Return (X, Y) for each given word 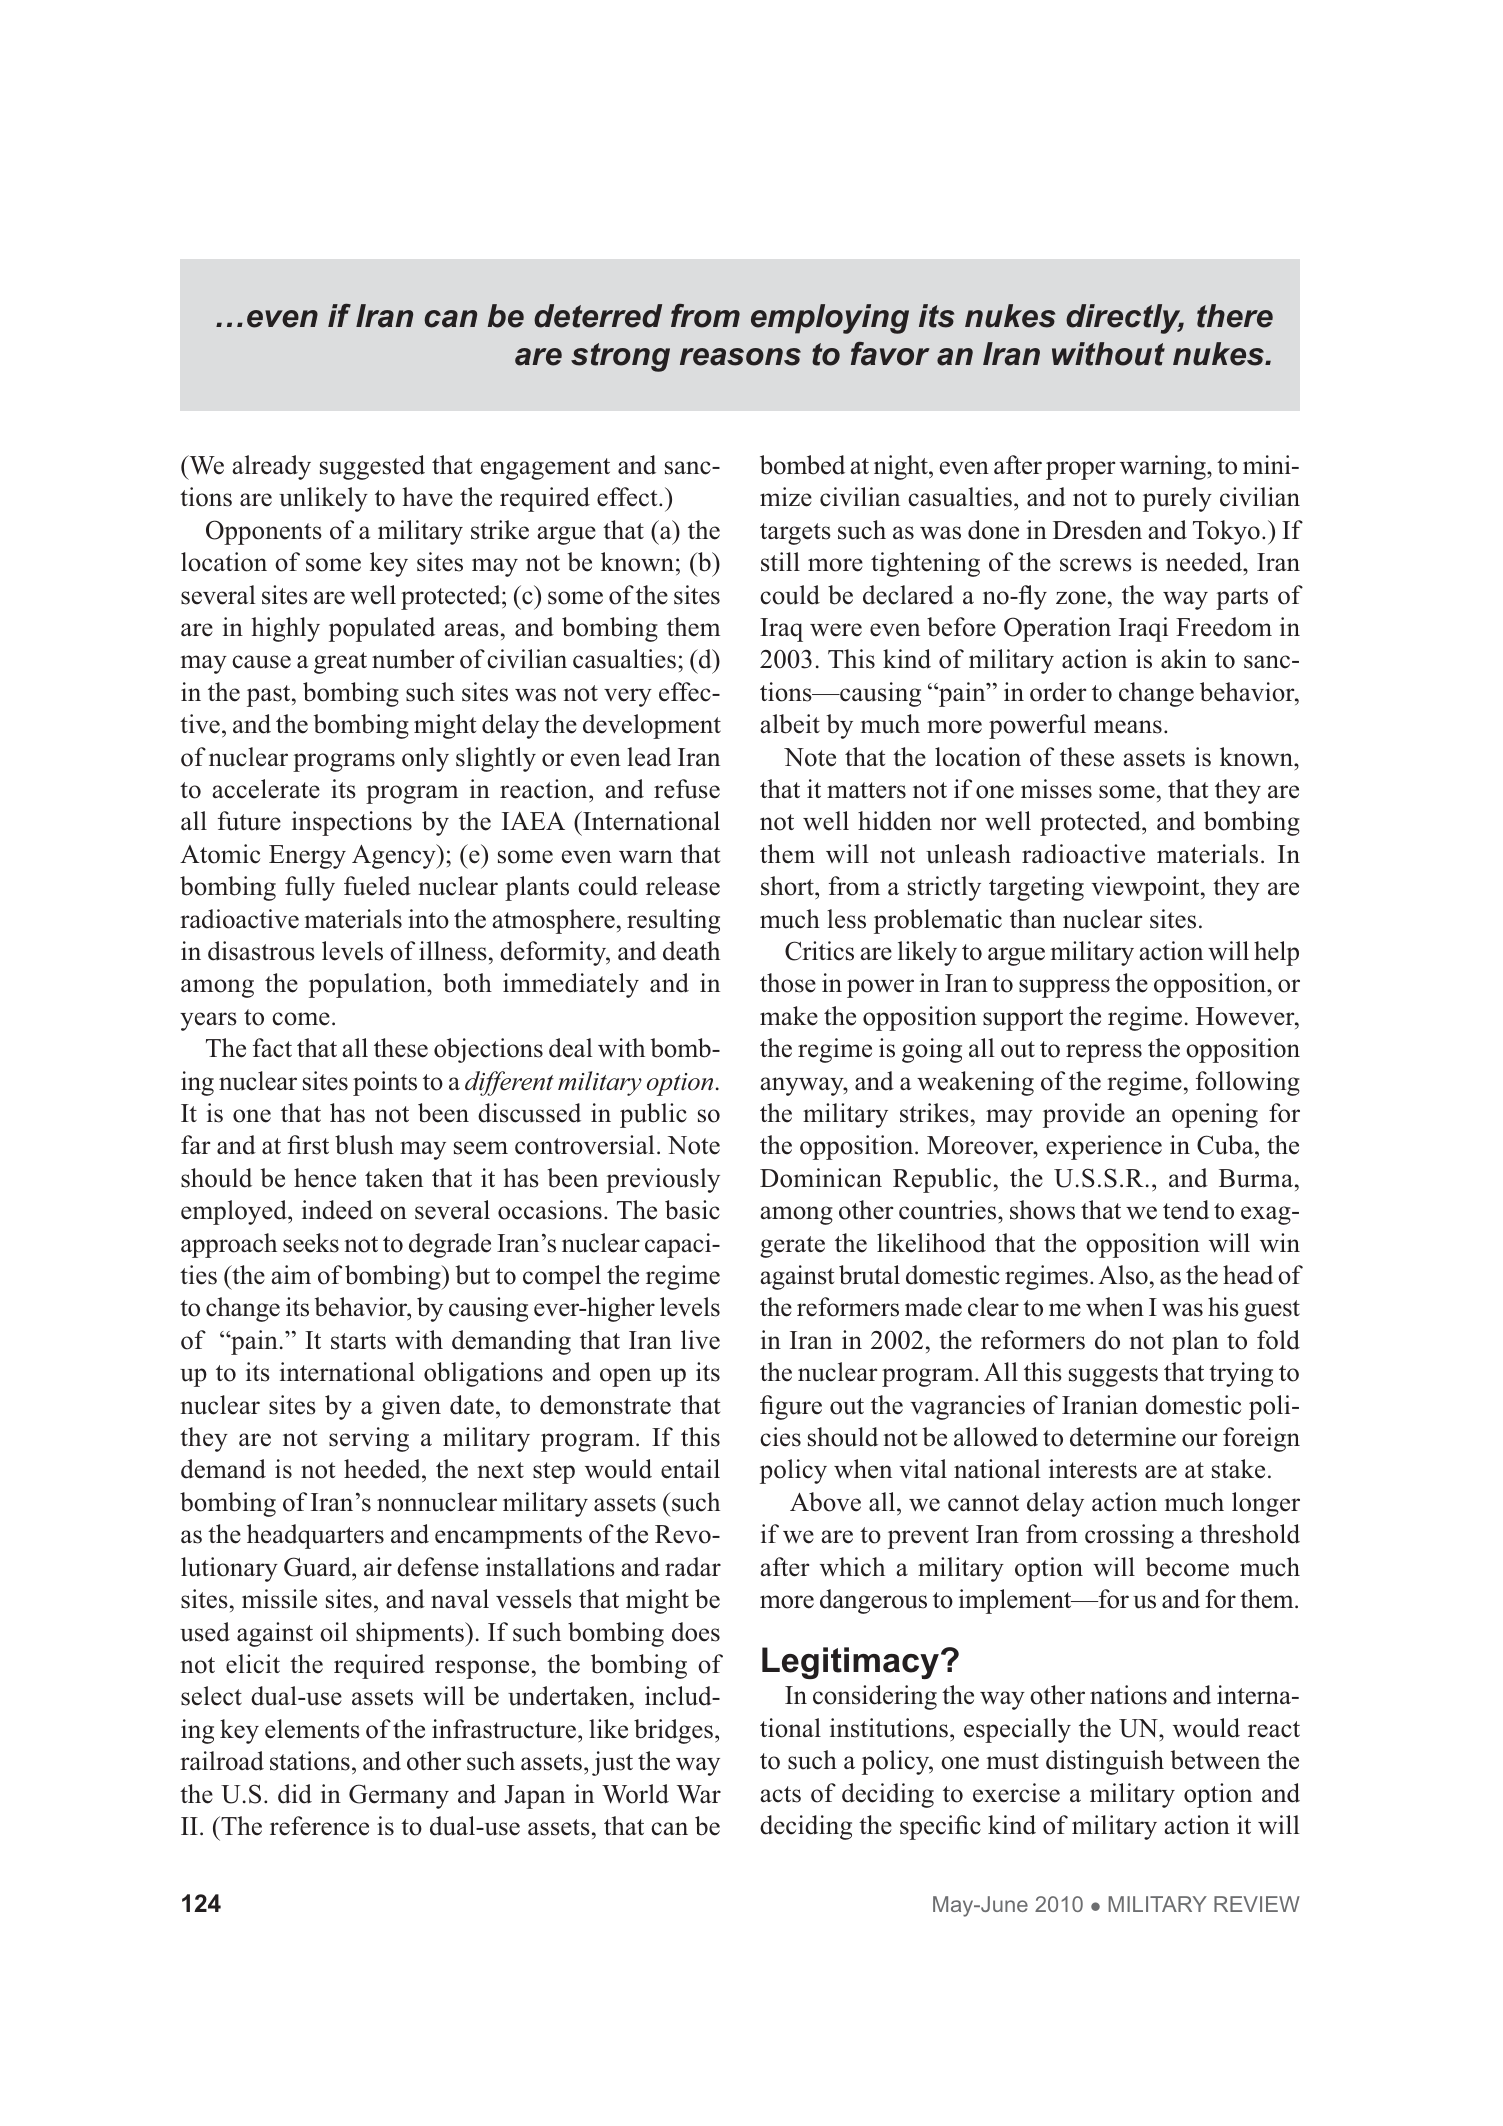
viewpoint (1146, 888)
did (295, 1794)
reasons (740, 357)
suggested (372, 467)
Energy (307, 857)
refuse (687, 789)
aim (291, 1274)
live (700, 1340)
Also (1123, 1275)
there (1235, 316)
